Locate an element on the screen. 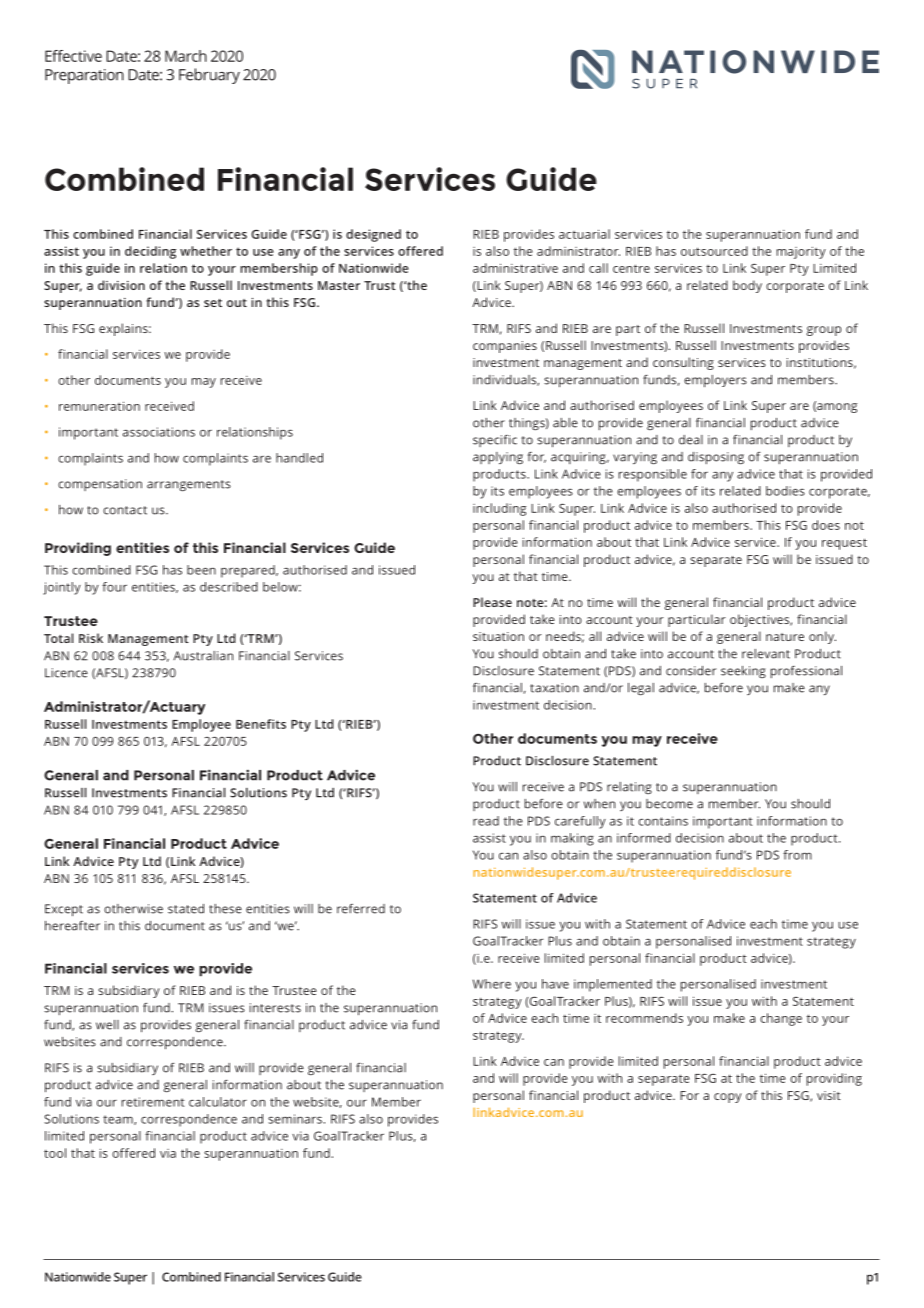 The height and width of the screenshot is (1308, 924). retirement is located at coordinates (153, 1102).
